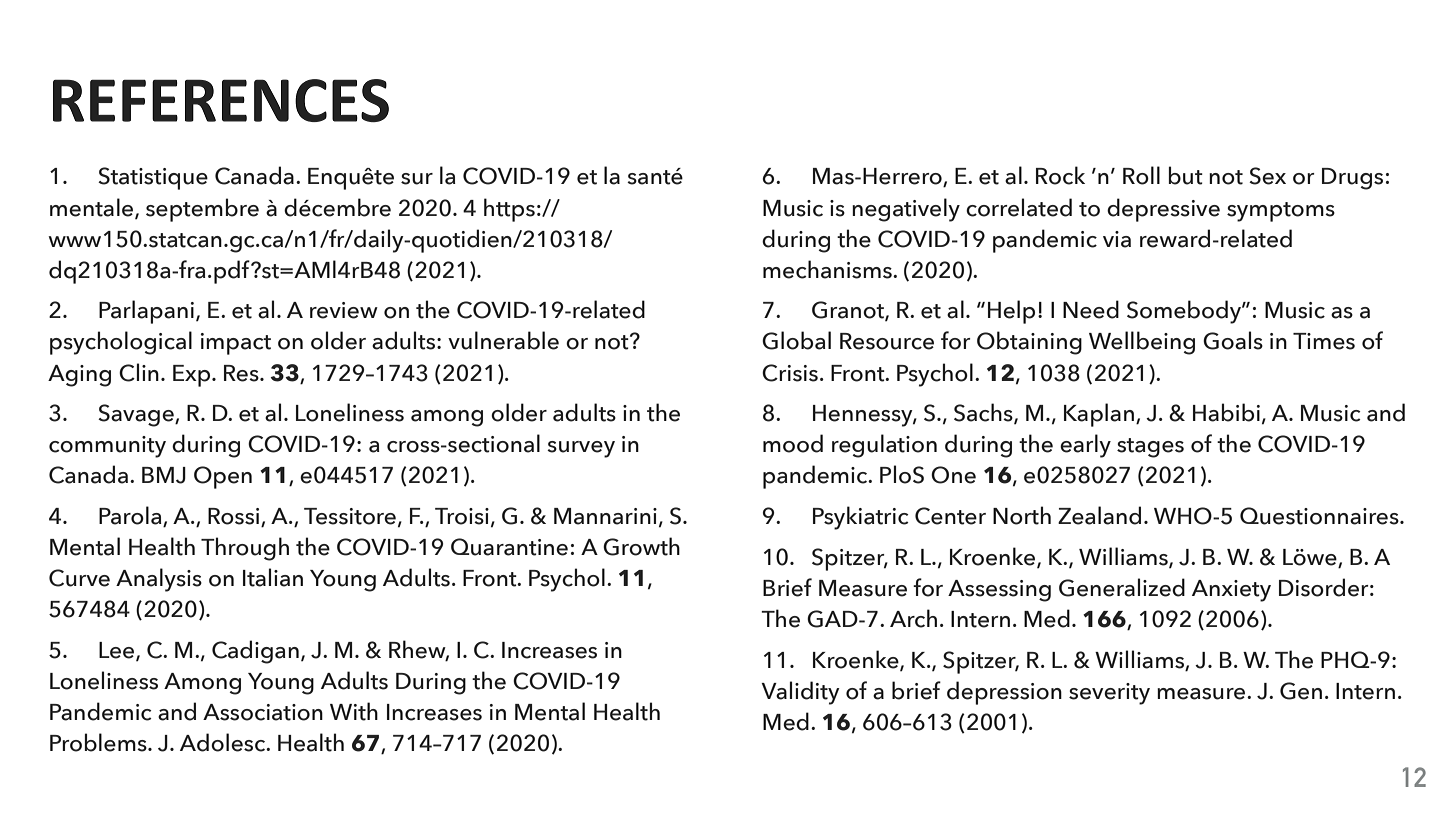 The width and height of the image is (1456, 819). What do you see at coordinates (1099, 415) in the image?
I see `Kaplan` at bounding box center [1099, 415].
